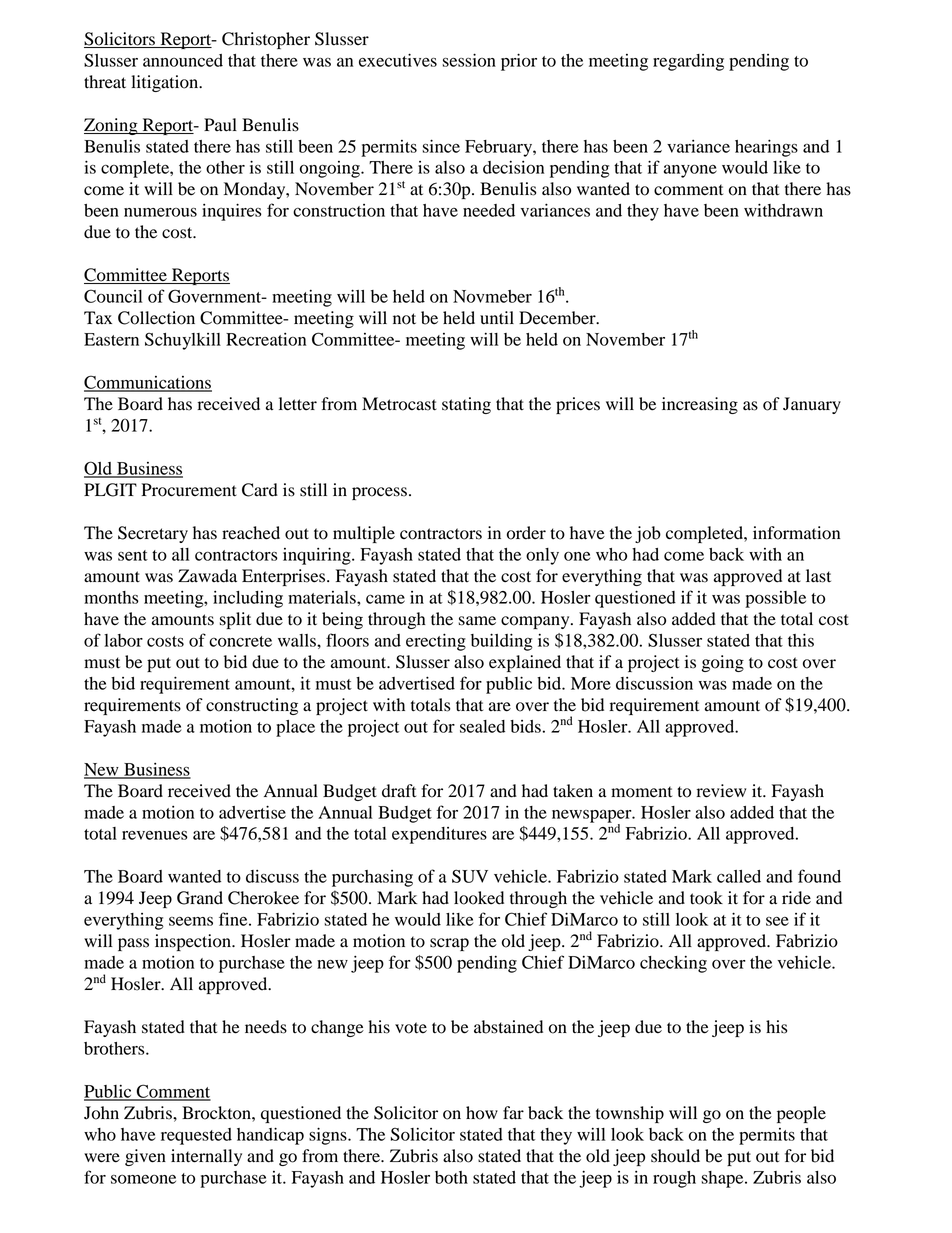  What do you see at coordinates (688, 62) in the image?
I see `regarding` at bounding box center [688, 62].
